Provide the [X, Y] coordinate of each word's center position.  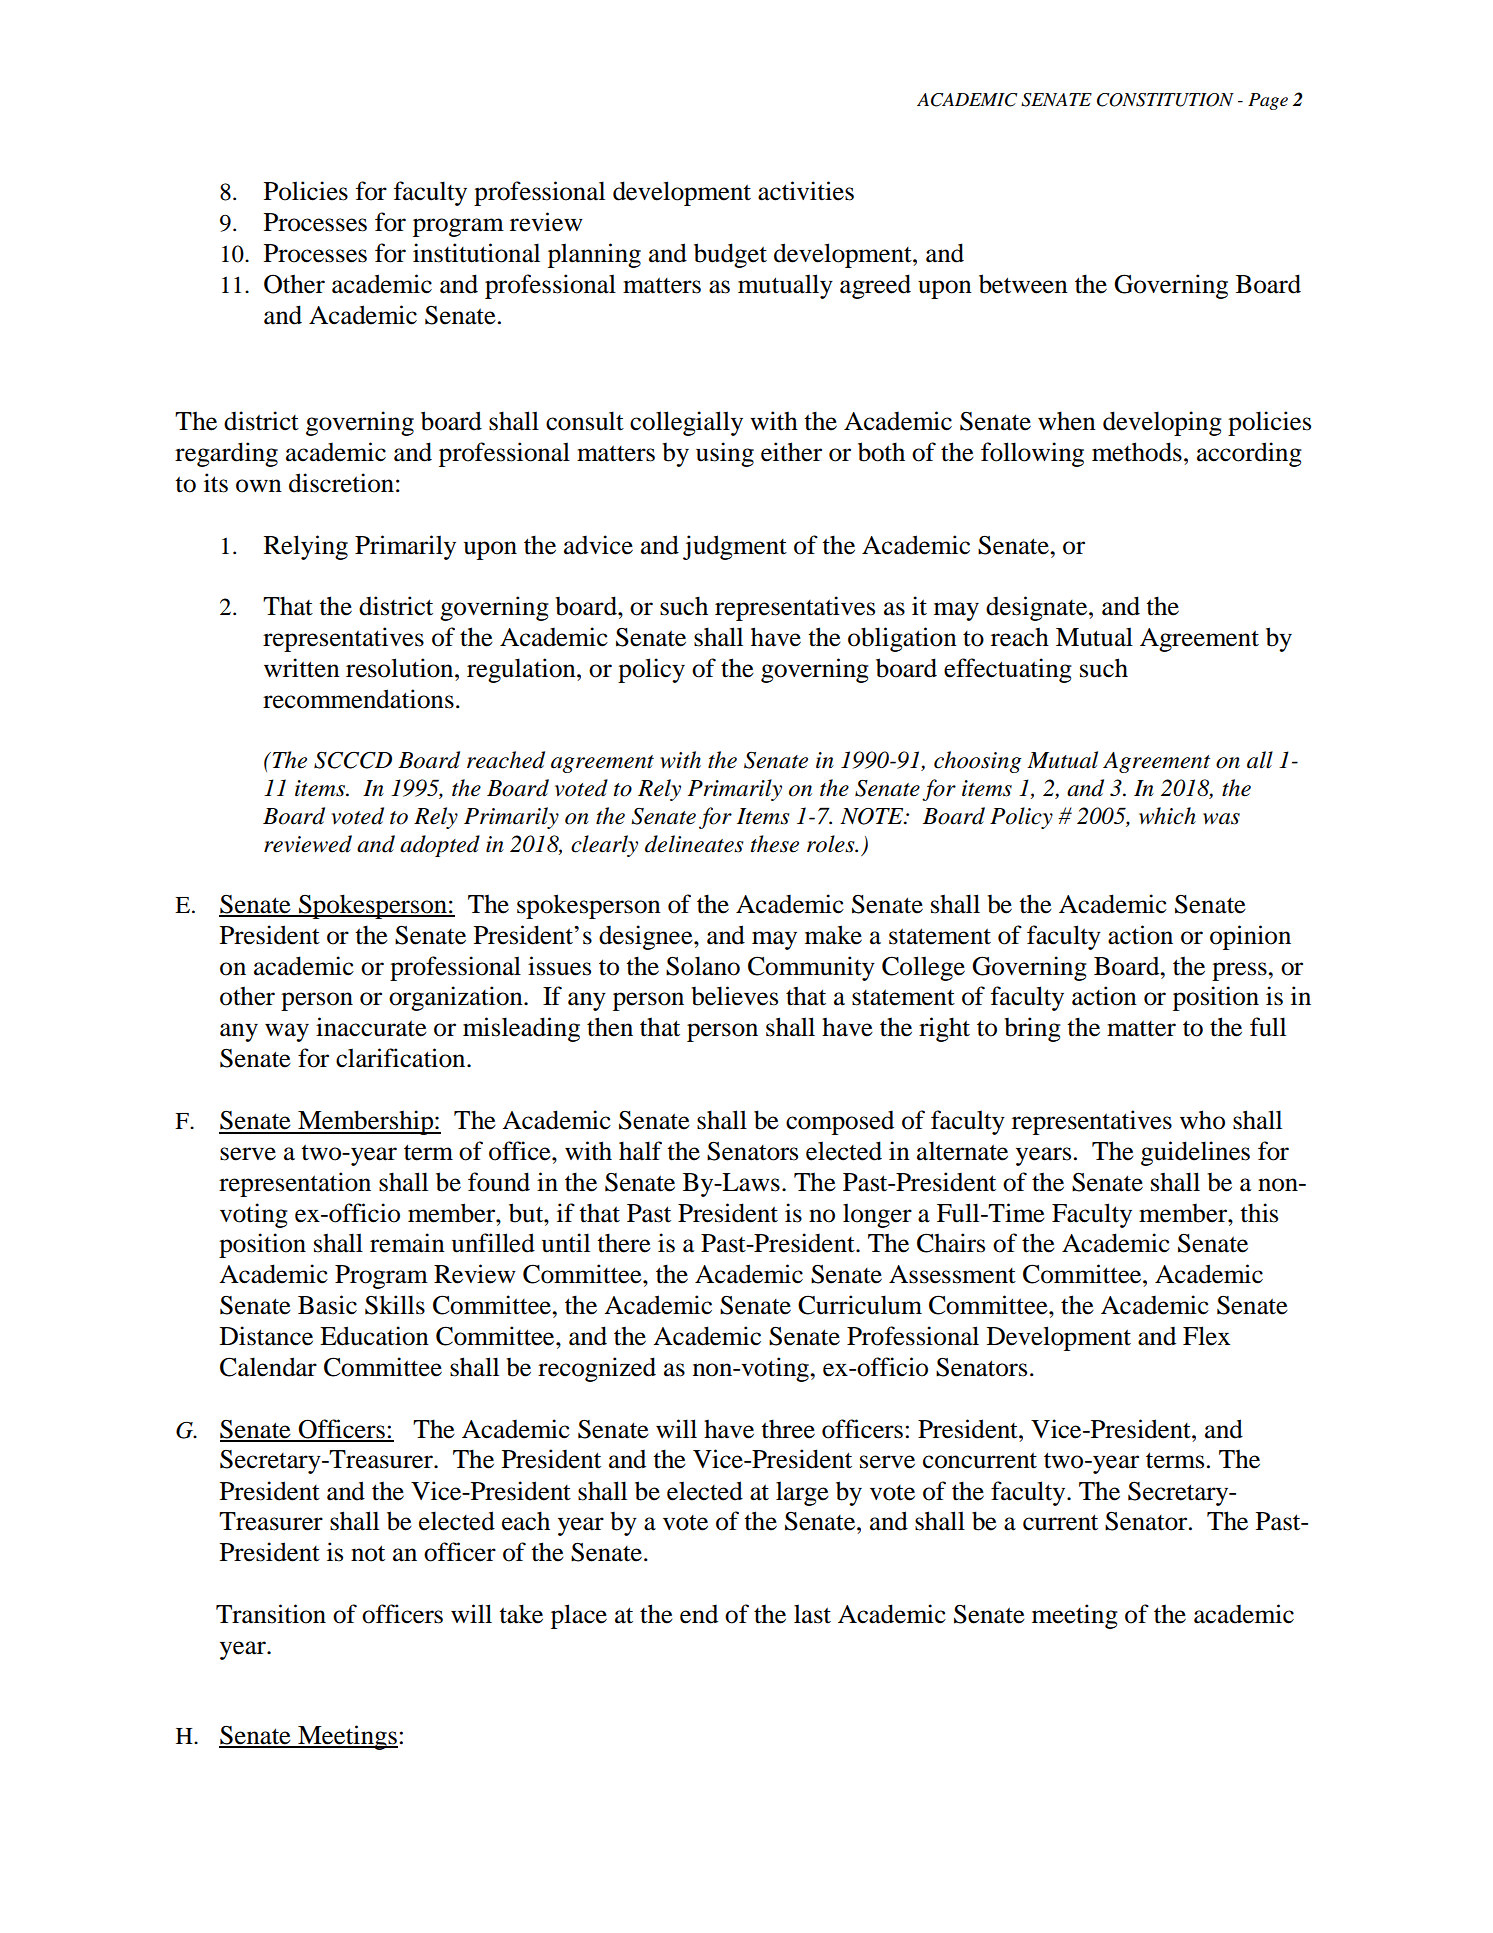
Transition [271, 1614]
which [1167, 816]
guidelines [1195, 1153]
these [775, 844]
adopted [440, 846]
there [624, 1243]
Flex [1206, 1336]
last [812, 1614]
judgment [735, 547]
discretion [341, 483]
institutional [476, 253]
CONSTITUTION [1165, 100]
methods [1137, 452]
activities [806, 191]
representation [295, 1184]
